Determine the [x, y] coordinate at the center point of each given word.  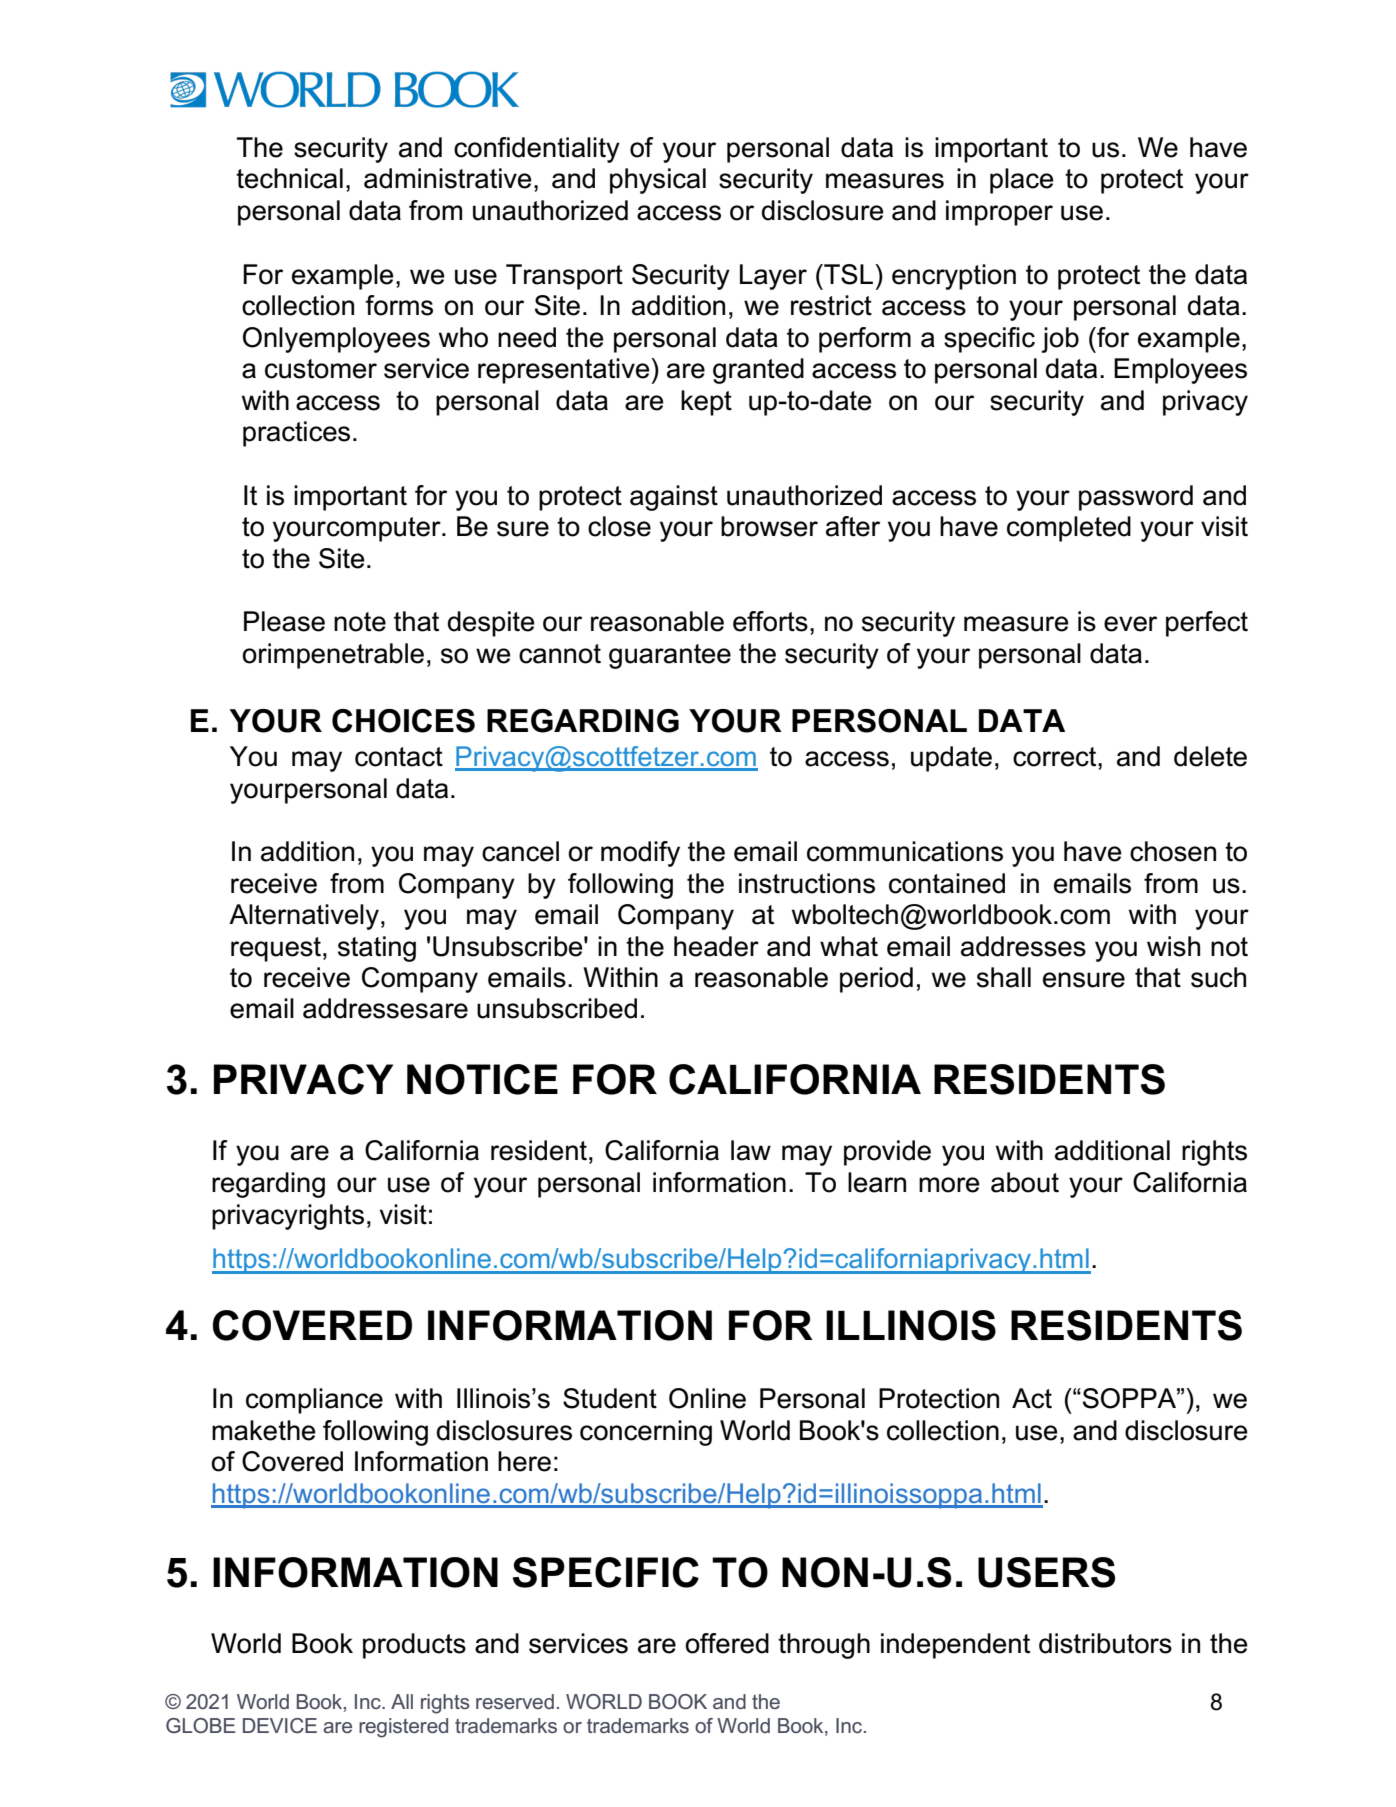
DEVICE [280, 1725]
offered [727, 1643]
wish [1173, 946]
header [716, 946]
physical [658, 181]
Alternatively [304, 917]
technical [289, 178]
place [1022, 181]
